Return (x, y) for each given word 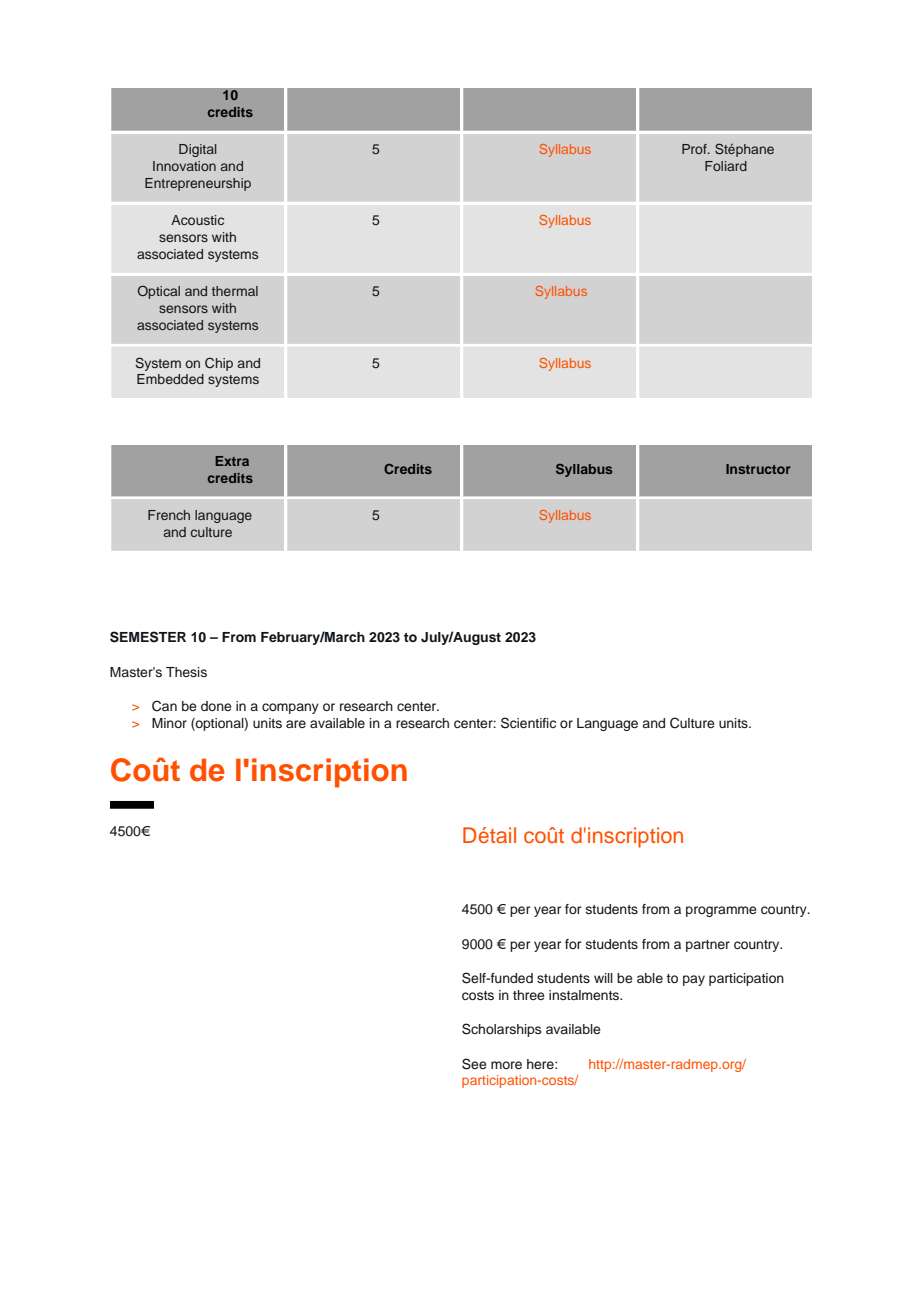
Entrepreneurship (198, 184)
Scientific (528, 723)
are (296, 724)
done (216, 706)
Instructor (758, 469)
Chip (219, 364)
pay (694, 980)
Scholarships (501, 1030)
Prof (695, 149)
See (474, 1064)
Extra (232, 461)
